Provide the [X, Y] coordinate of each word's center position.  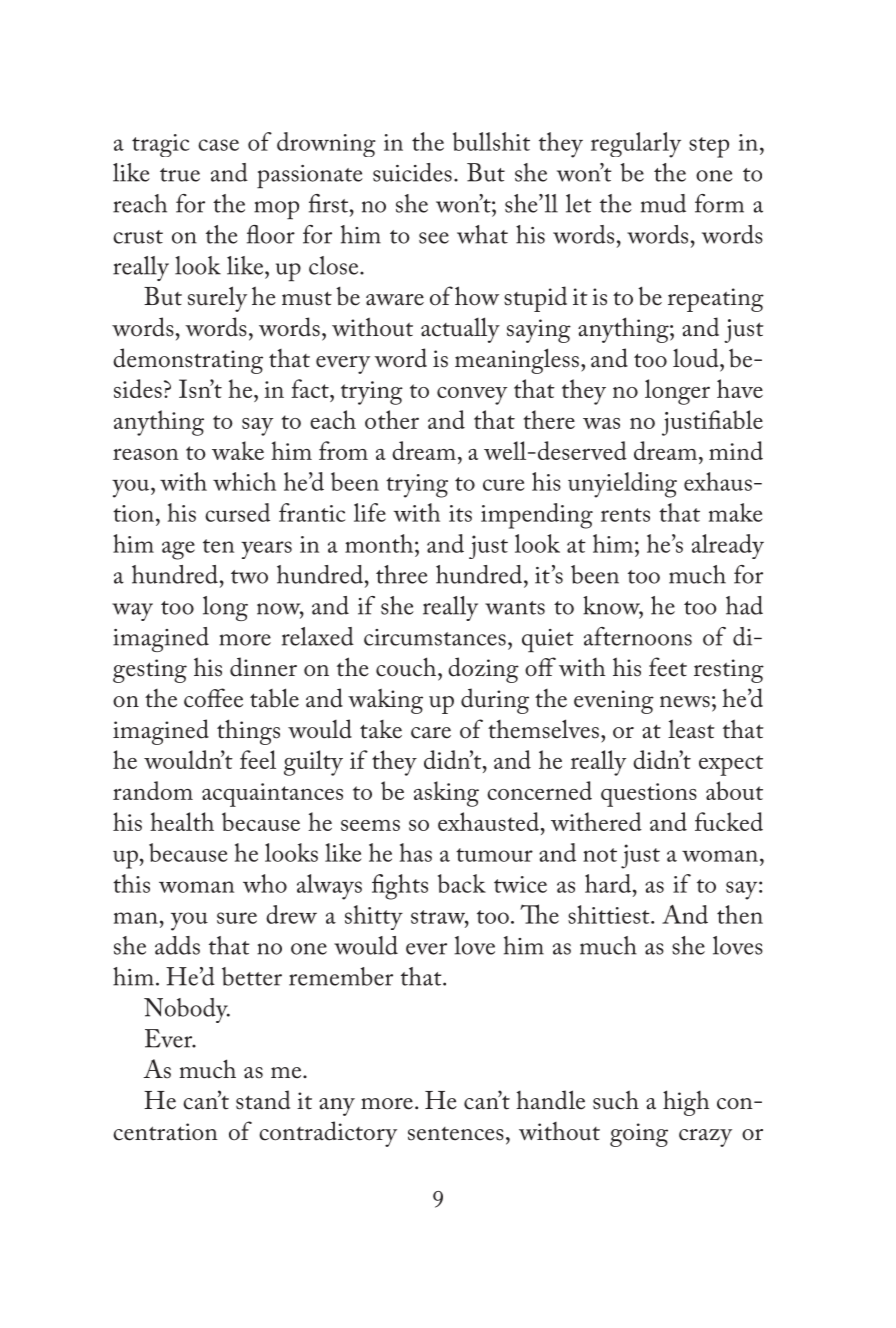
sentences [456, 1134]
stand [263, 1100]
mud [663, 203]
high [686, 1103]
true [180, 175]
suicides [412, 172]
